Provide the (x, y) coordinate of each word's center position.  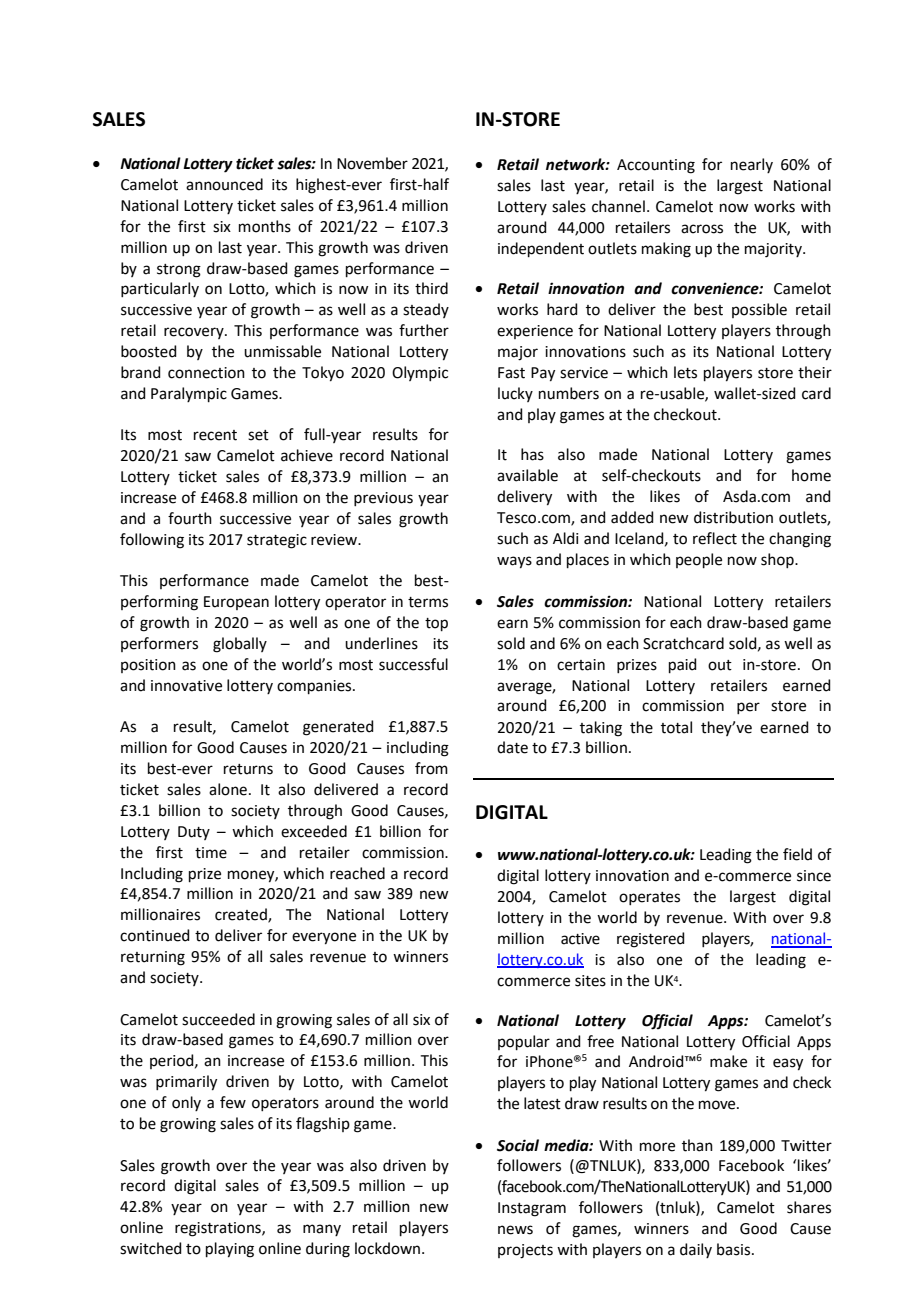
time (211, 853)
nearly (752, 165)
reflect (715, 538)
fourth (190, 518)
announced (224, 184)
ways (514, 562)
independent (541, 249)
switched (151, 1248)
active (580, 939)
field (797, 854)
